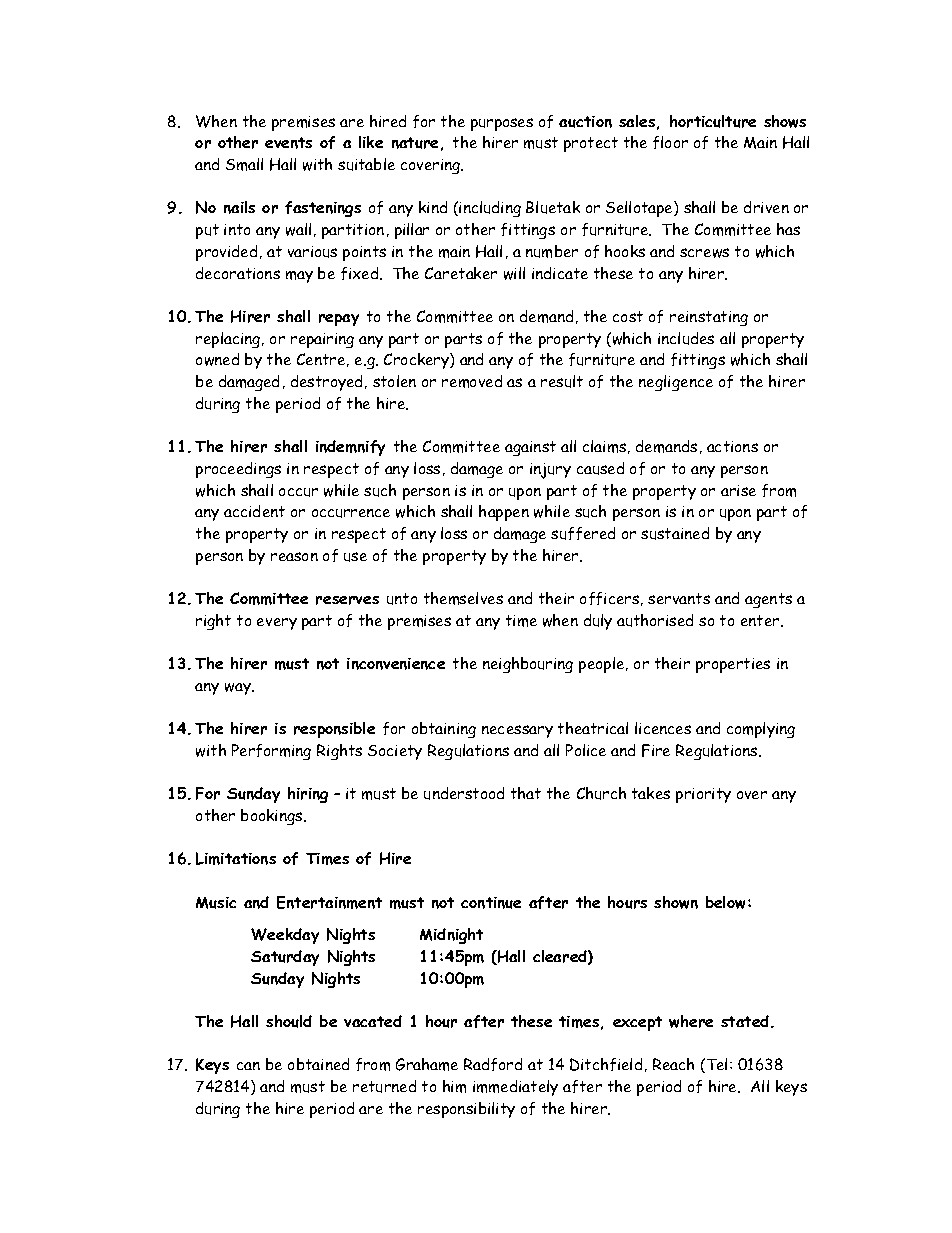 This image has height=1233, width=952. What do you see at coordinates (732, 446) in the image?
I see `actions` at bounding box center [732, 446].
